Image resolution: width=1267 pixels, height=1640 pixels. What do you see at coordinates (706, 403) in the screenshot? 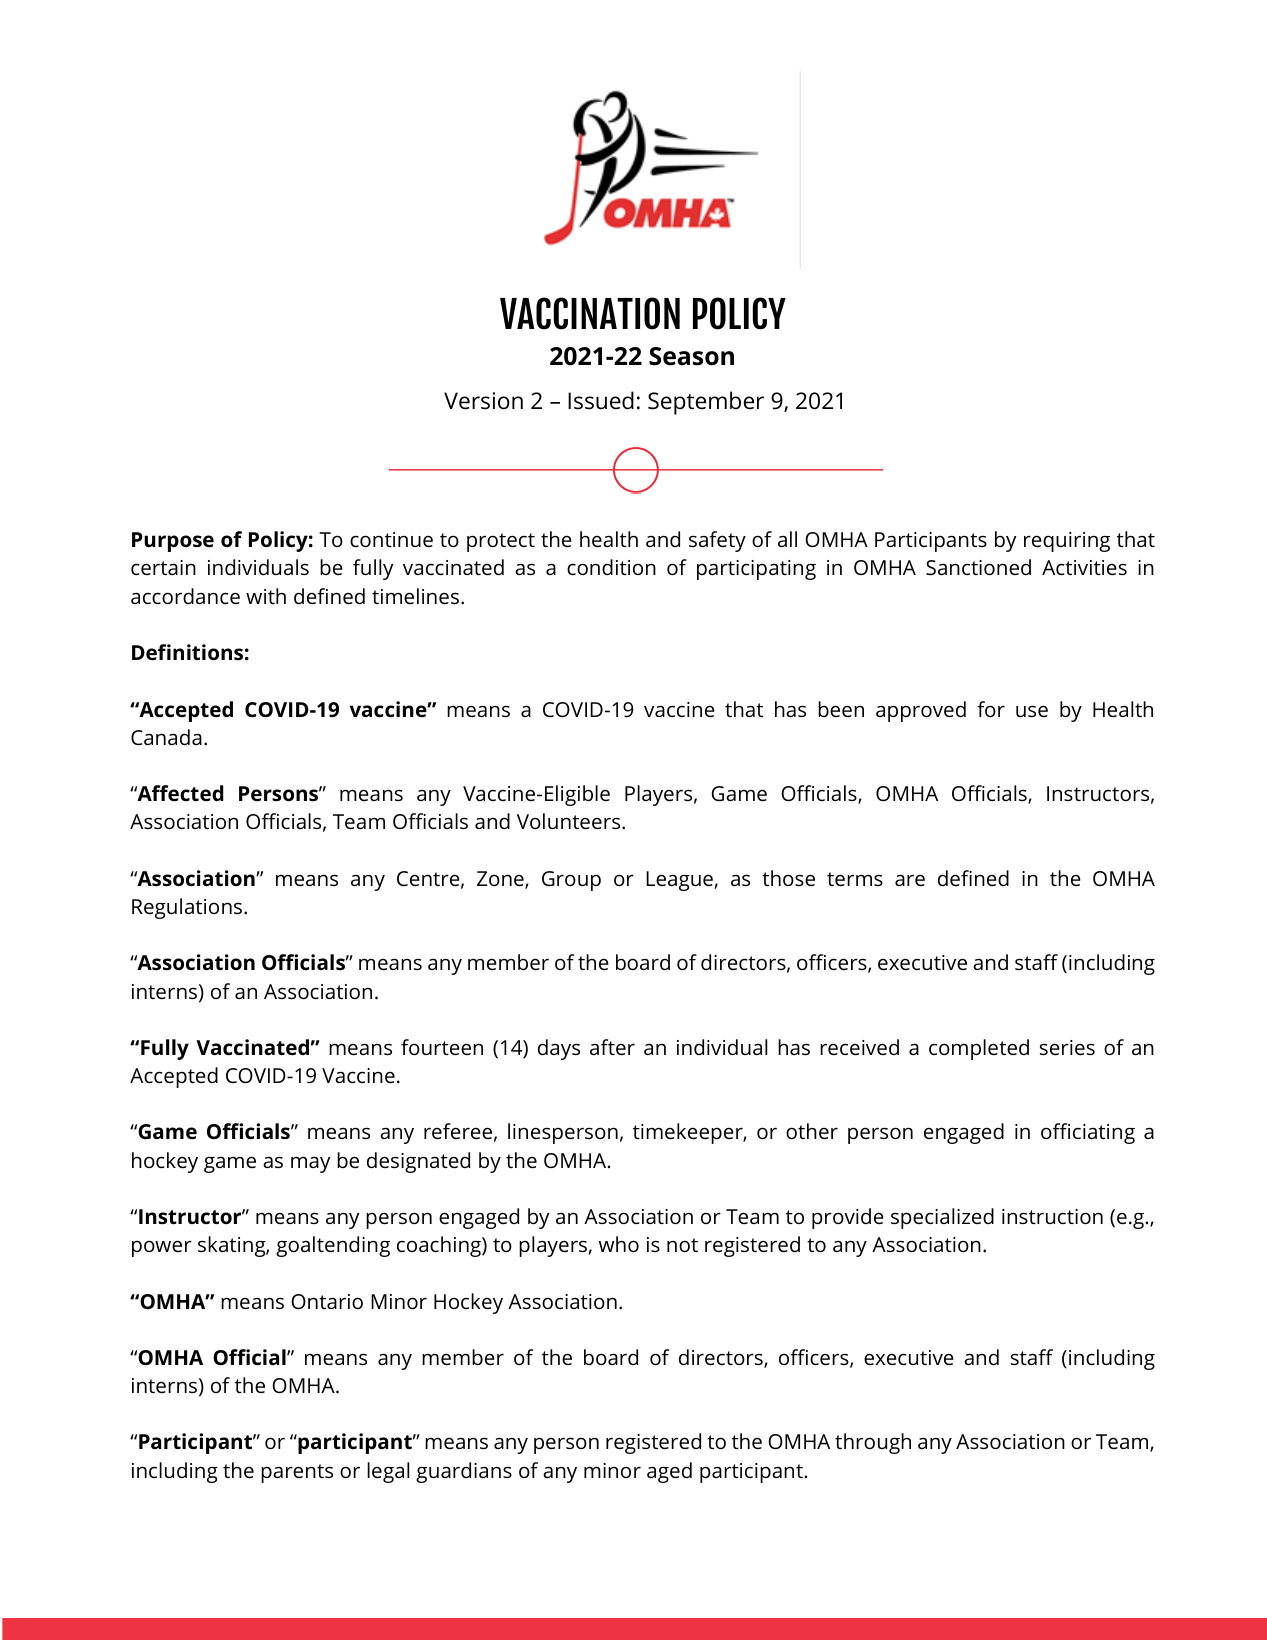
I see `September` at bounding box center [706, 403].
